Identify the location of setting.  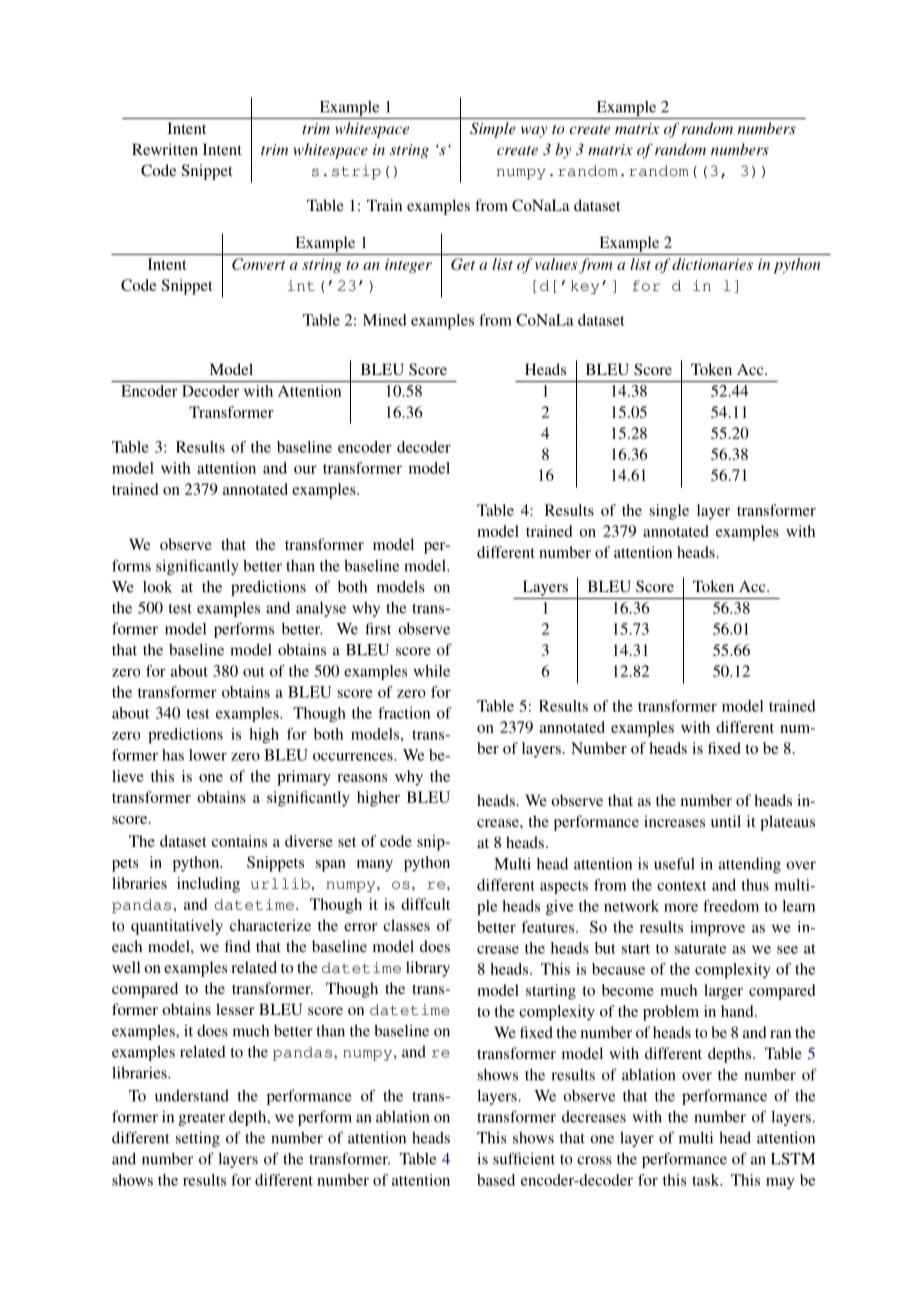
(198, 1139).
